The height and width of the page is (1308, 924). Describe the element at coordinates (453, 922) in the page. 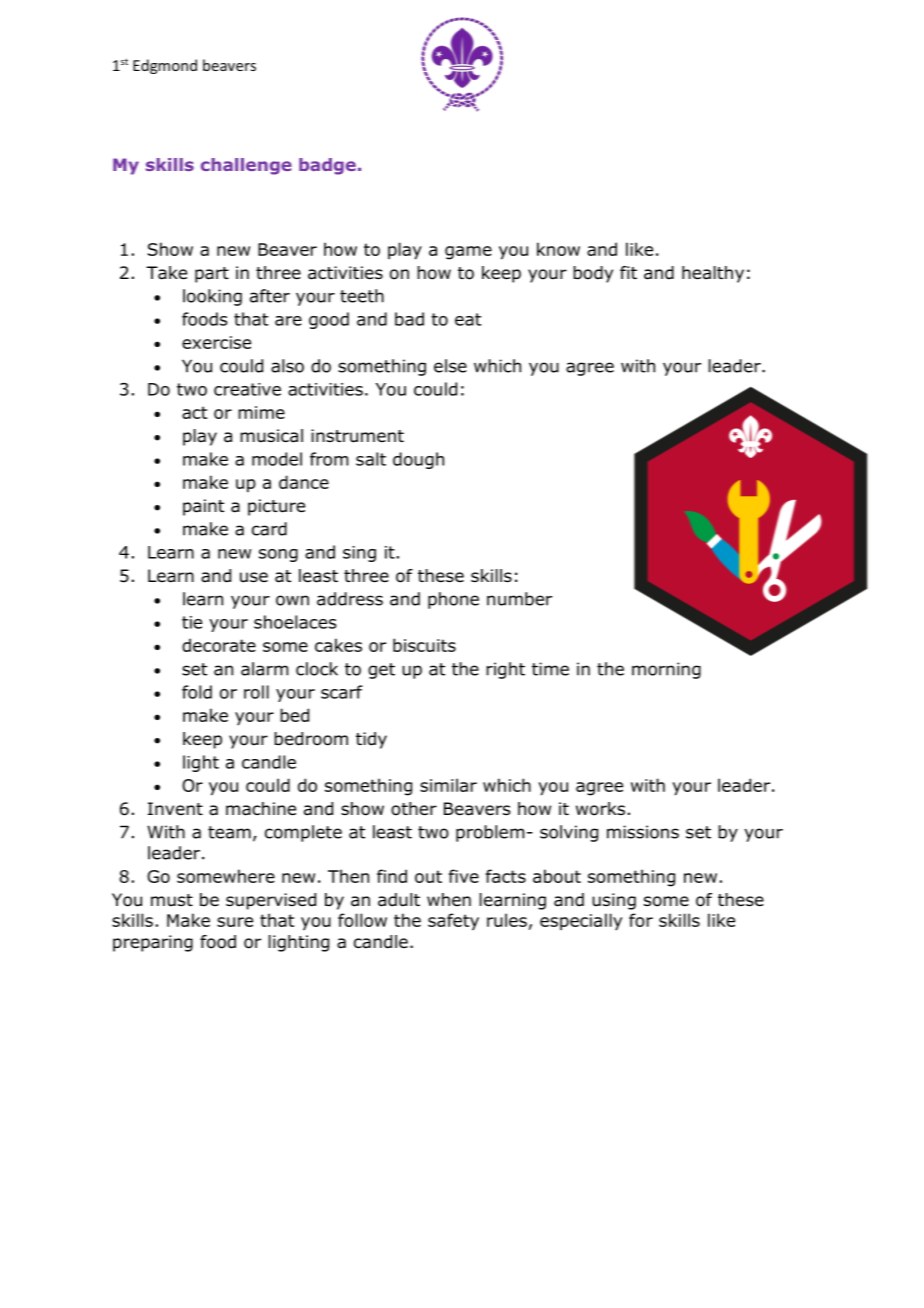

I see `safety` at that location.
